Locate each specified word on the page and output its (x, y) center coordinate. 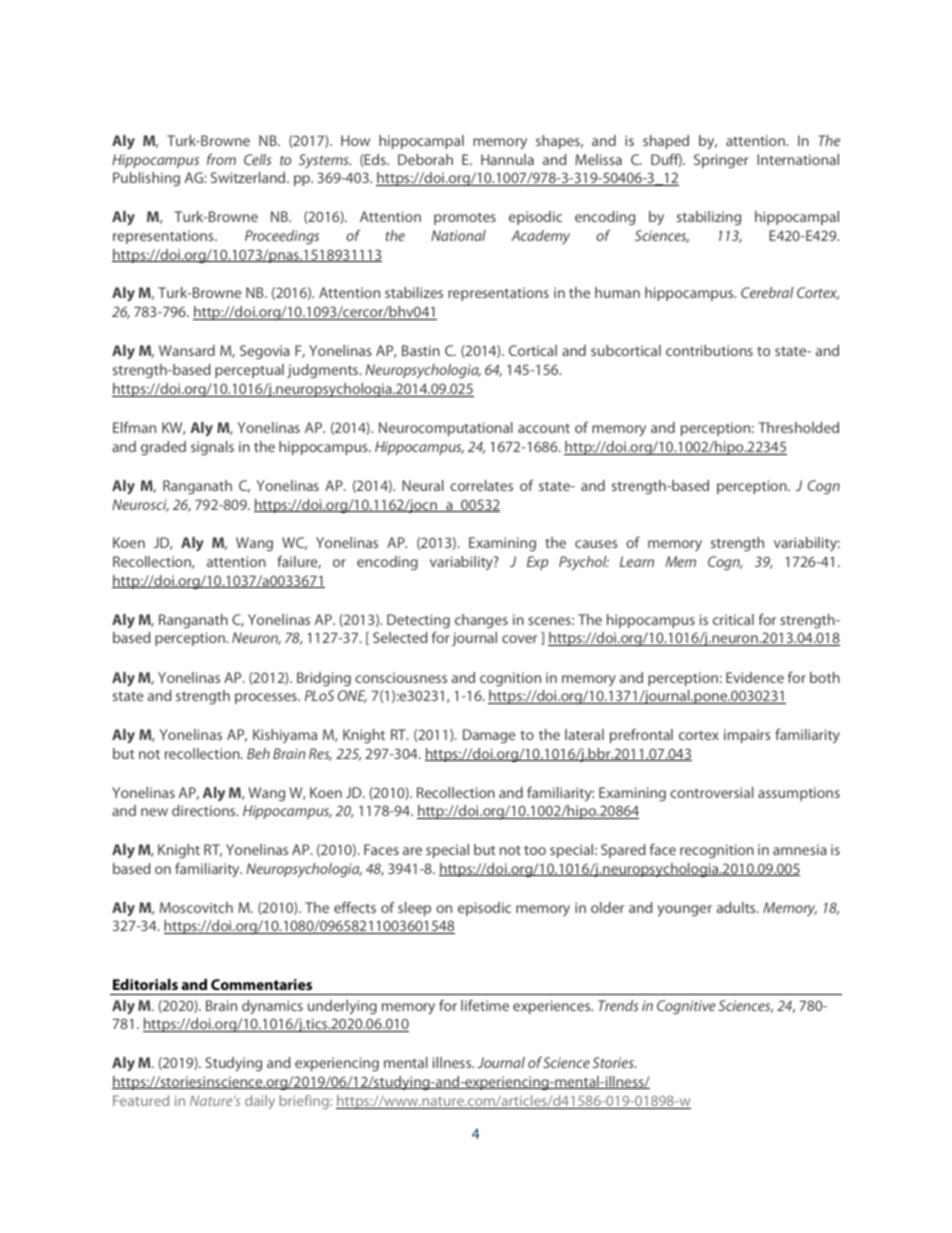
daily (260, 1102)
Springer (721, 161)
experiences (553, 1007)
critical (733, 619)
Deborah (425, 159)
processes (267, 698)
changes (481, 621)
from (221, 159)
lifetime (485, 1005)
